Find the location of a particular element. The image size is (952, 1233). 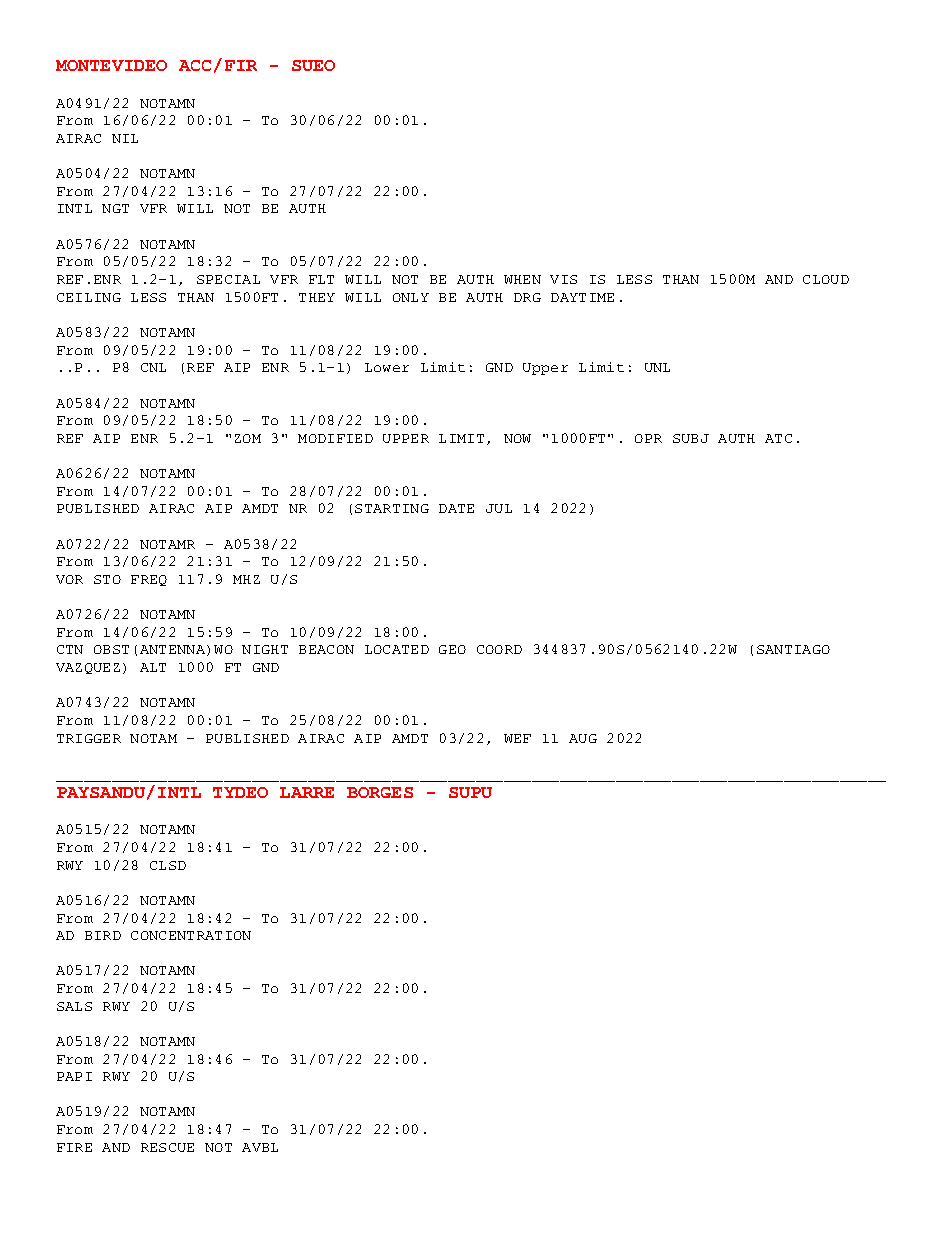

WHEN is located at coordinates (522, 279).
